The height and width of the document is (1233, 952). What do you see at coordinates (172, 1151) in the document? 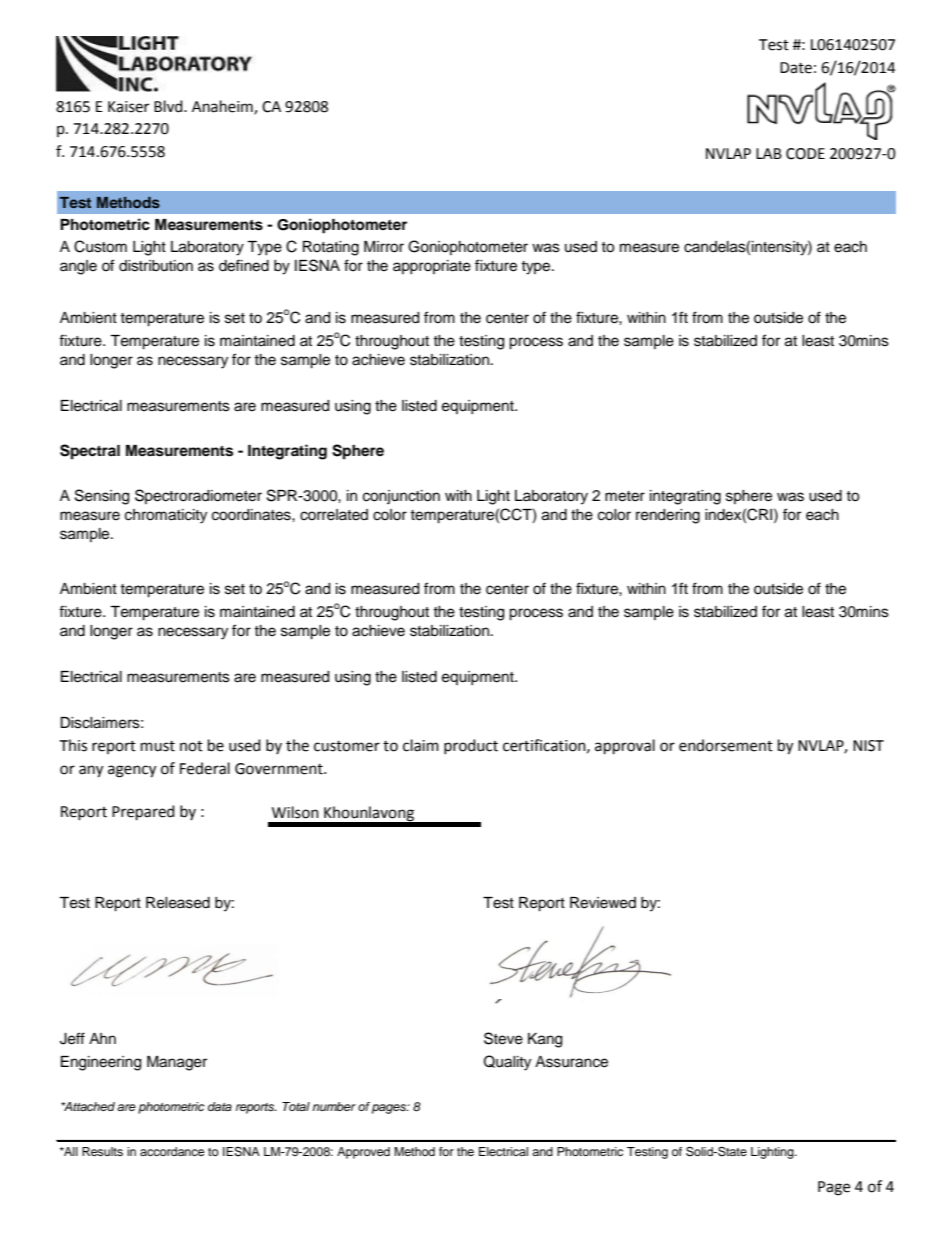
I see `accordance` at bounding box center [172, 1151].
